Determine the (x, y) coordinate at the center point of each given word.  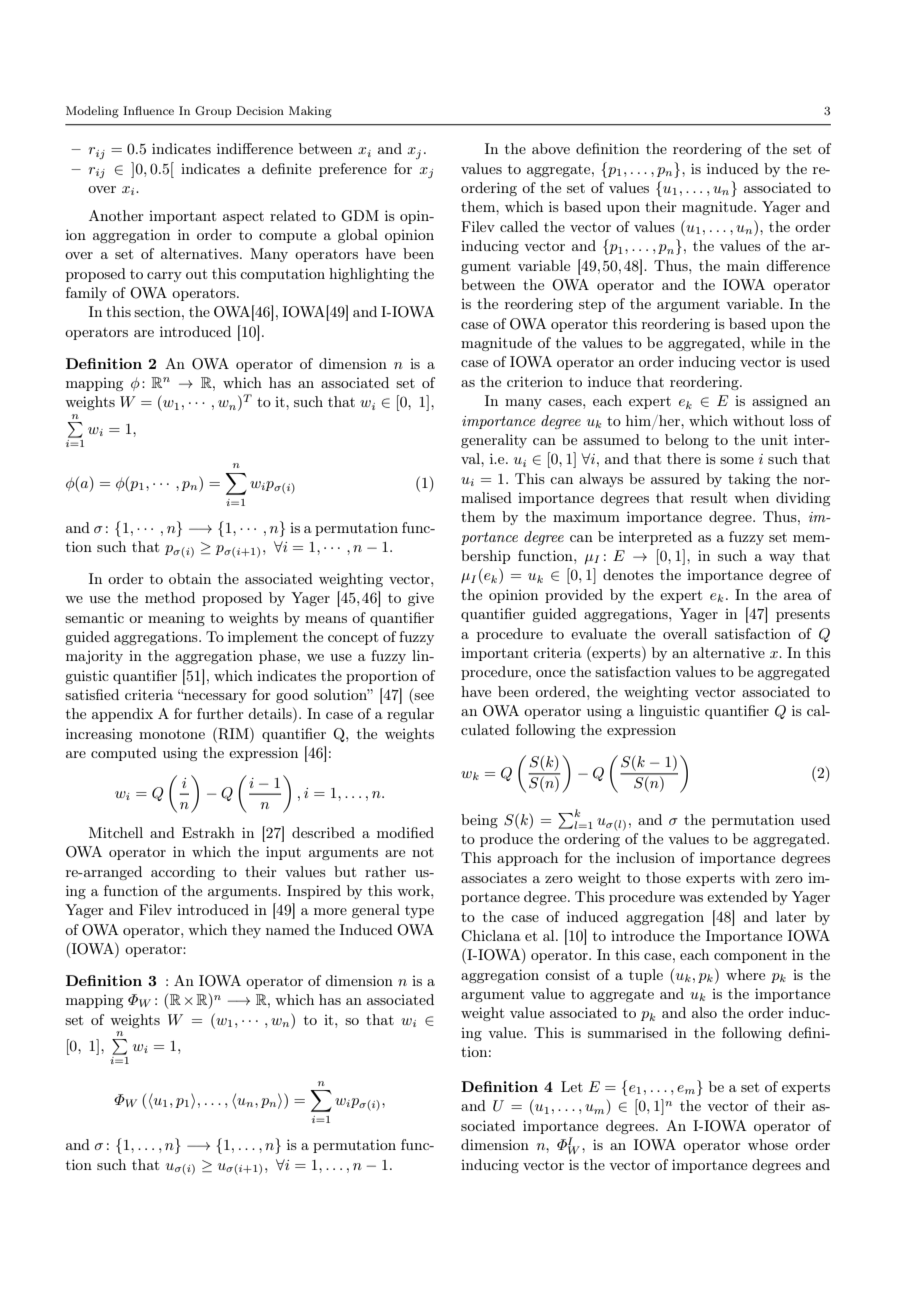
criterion (535, 381)
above (551, 148)
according (183, 873)
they (246, 931)
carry (164, 277)
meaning (176, 619)
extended (737, 896)
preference (353, 170)
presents (803, 615)
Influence (148, 110)
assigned (780, 402)
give (421, 599)
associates (494, 878)
